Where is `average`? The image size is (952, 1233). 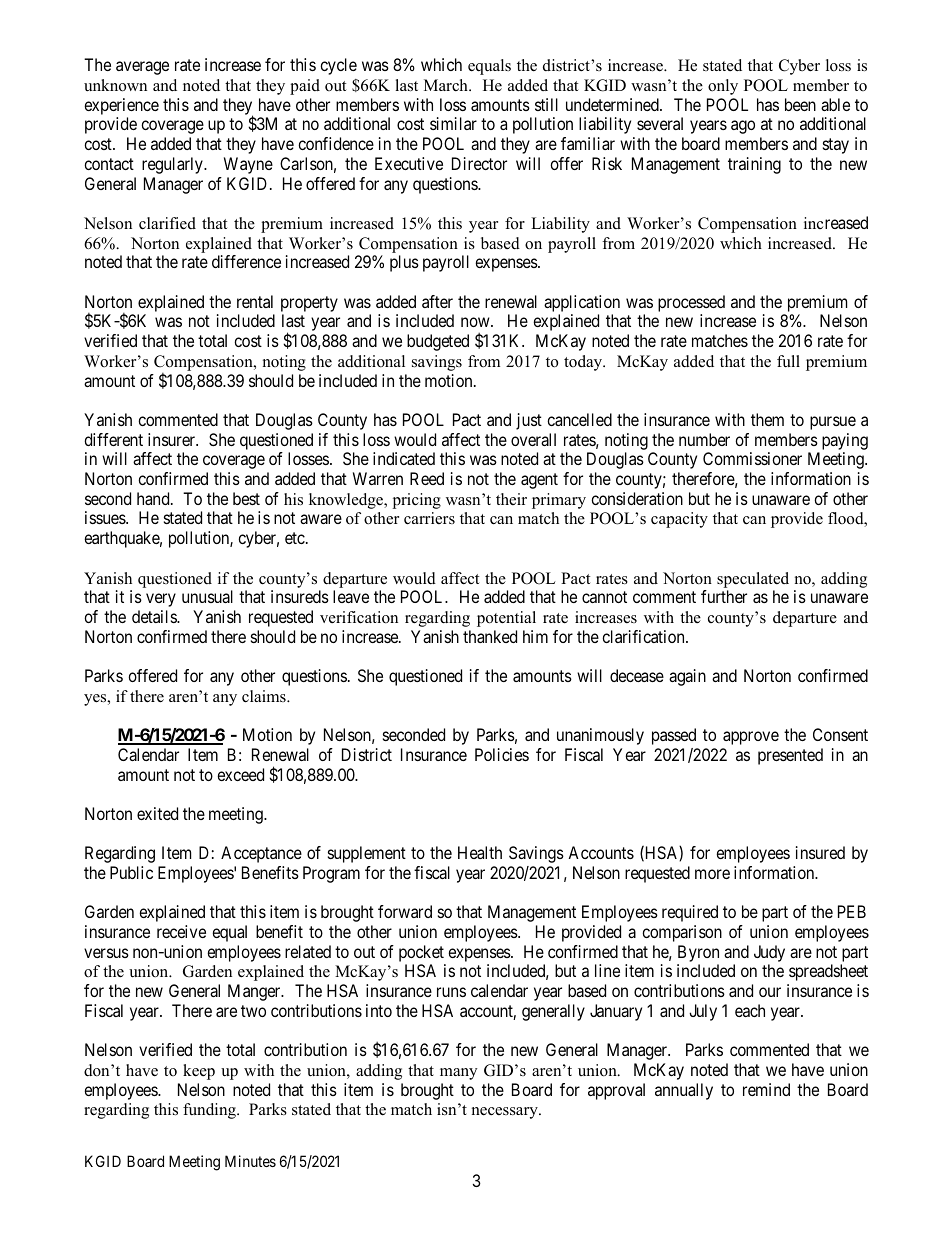
average is located at coordinates (142, 68).
